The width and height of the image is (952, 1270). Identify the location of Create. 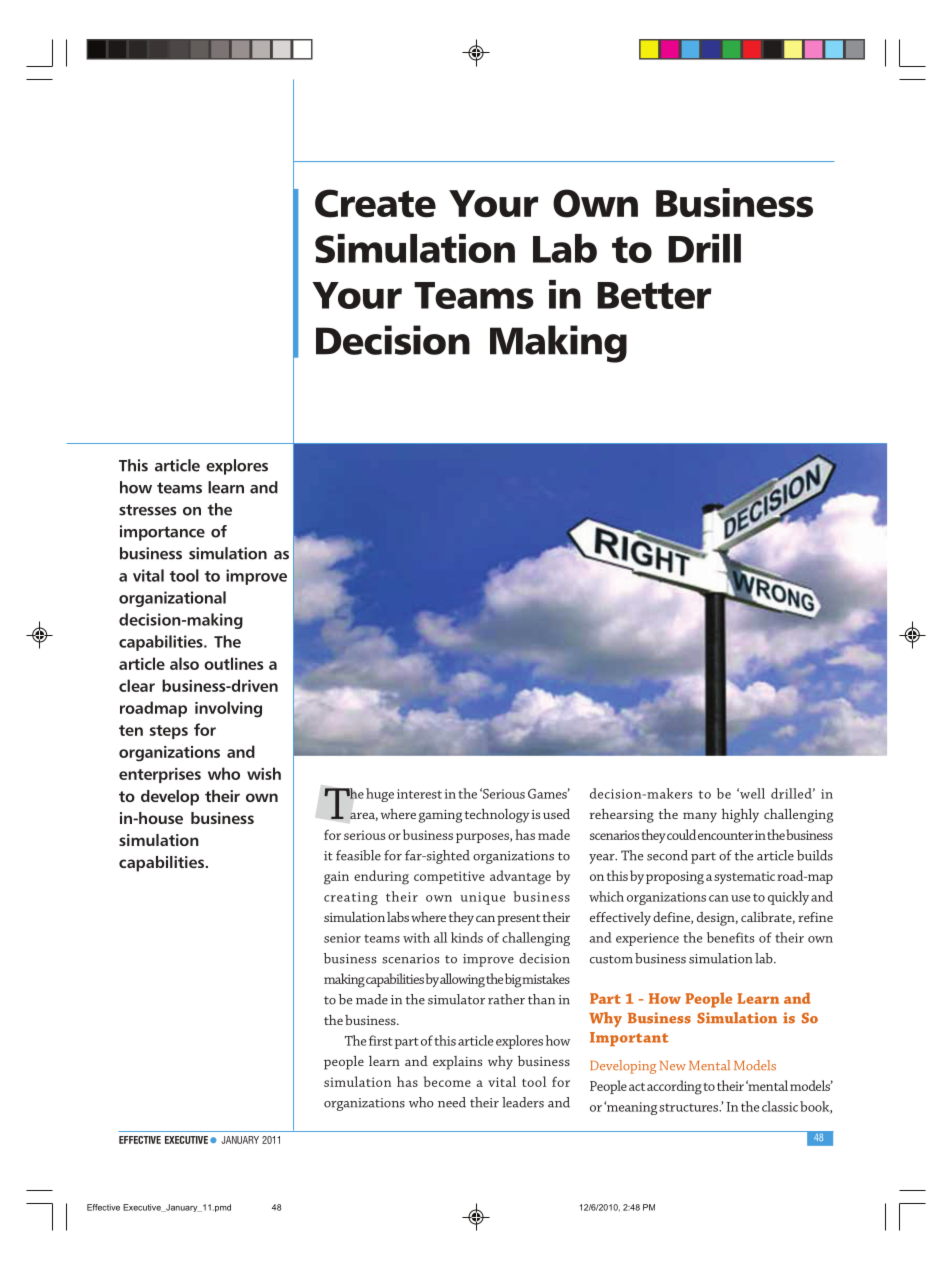
(375, 203).
